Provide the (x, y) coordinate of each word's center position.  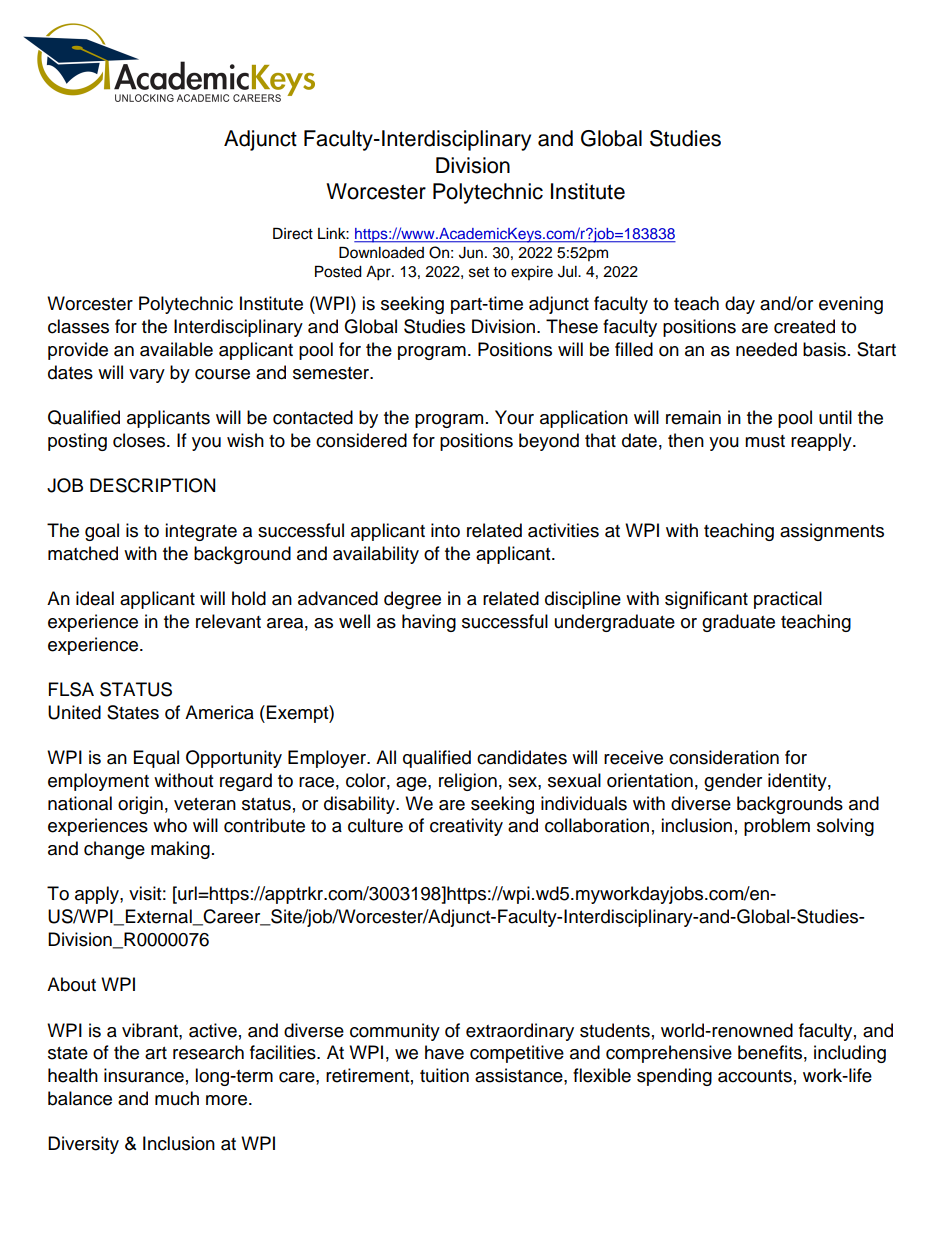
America (219, 712)
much (177, 1098)
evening (851, 305)
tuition (444, 1075)
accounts (755, 1076)
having (429, 623)
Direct (293, 233)
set (479, 272)
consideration (724, 757)
